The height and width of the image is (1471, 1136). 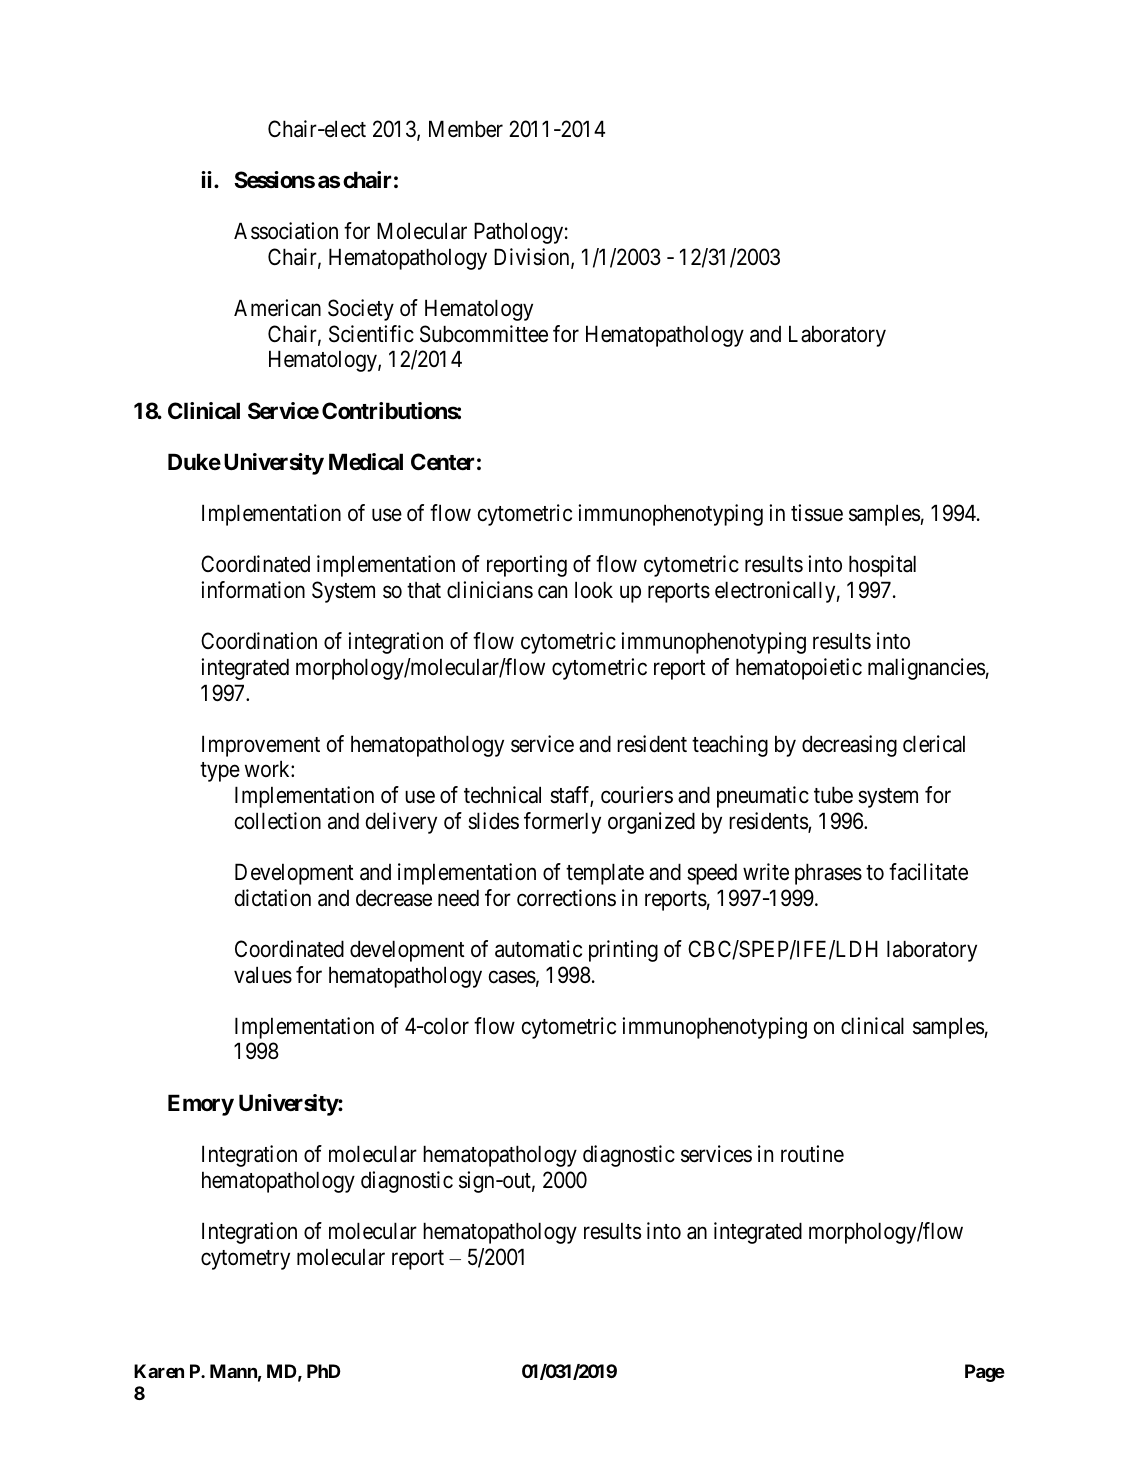 I want to click on Member, so click(x=466, y=129).
